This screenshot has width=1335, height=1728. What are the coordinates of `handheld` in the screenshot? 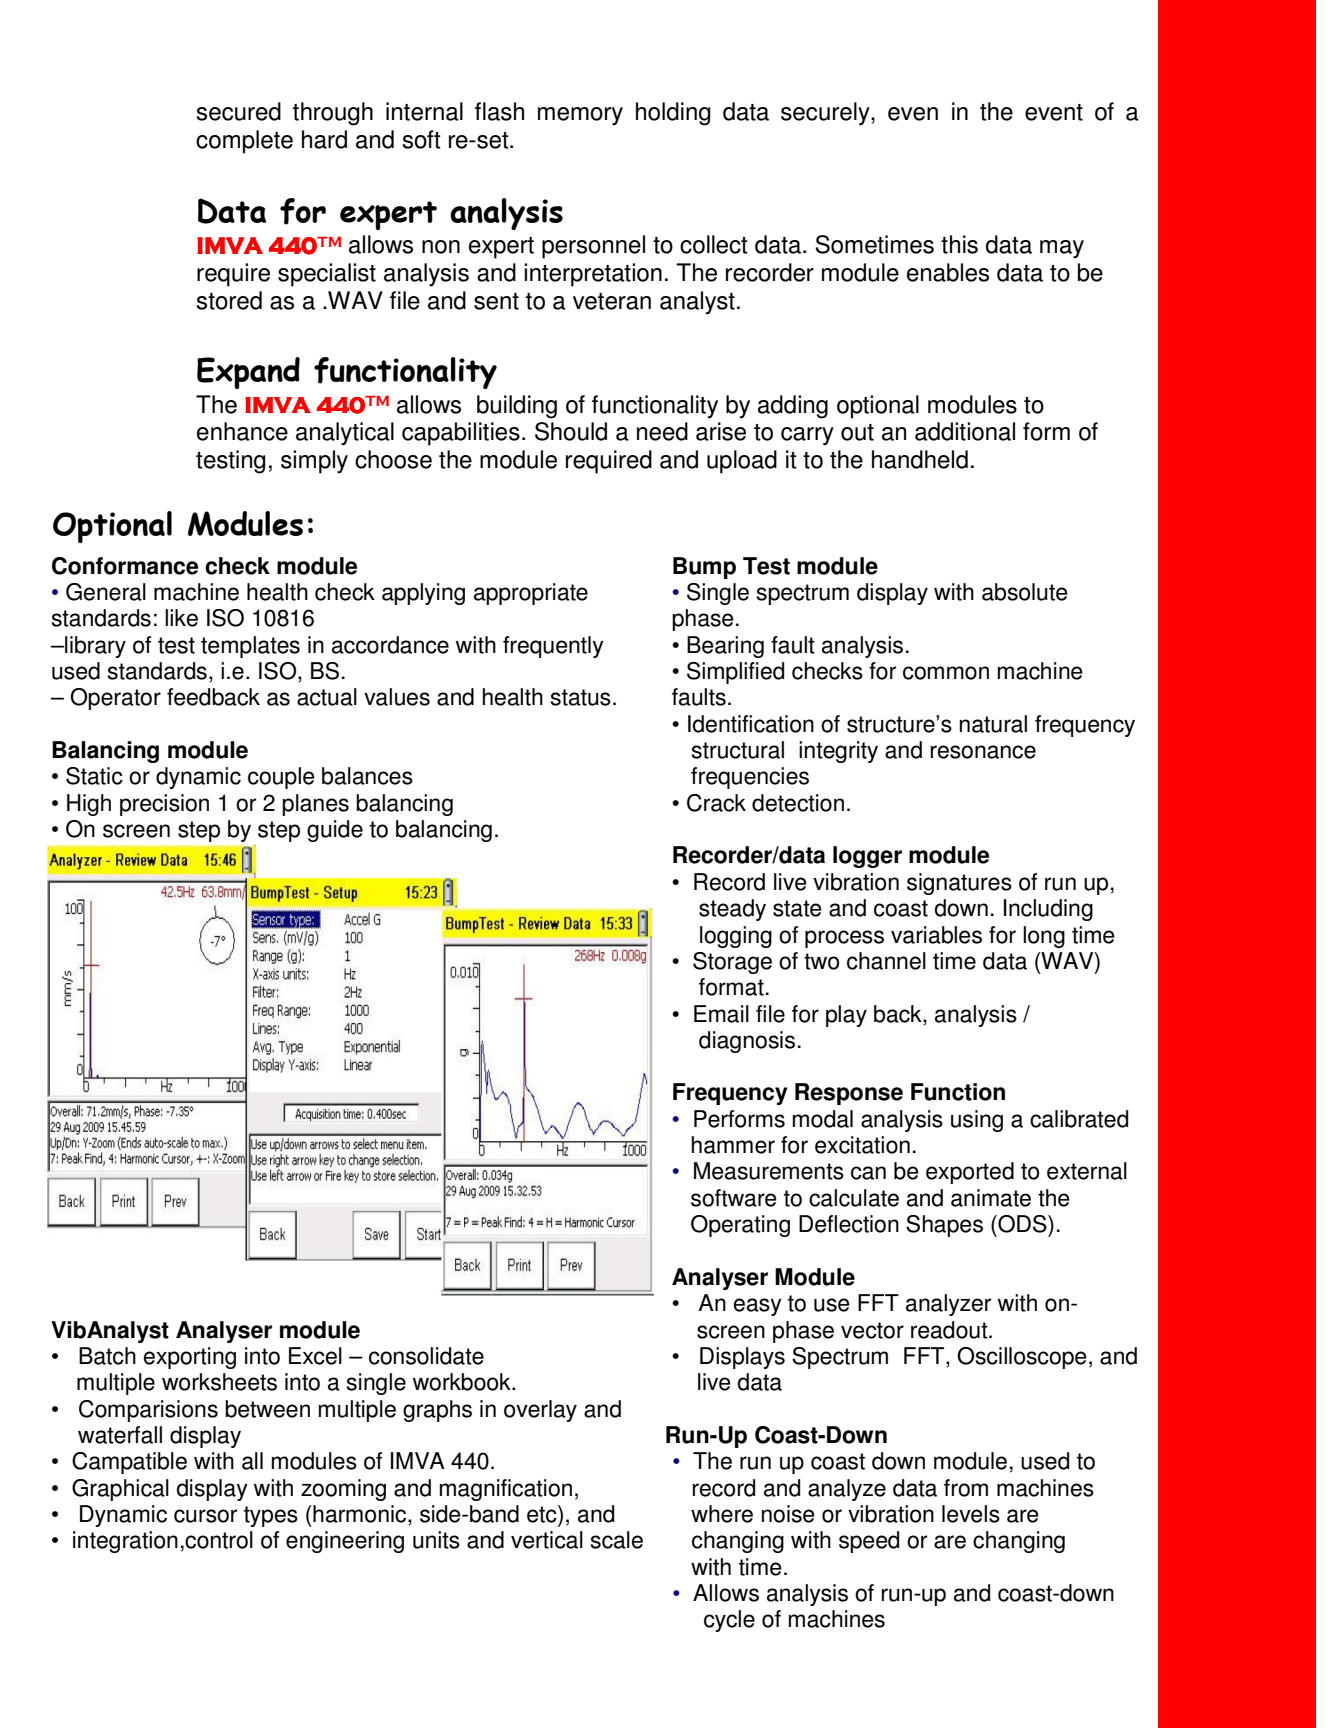 It's located at (920, 459).
